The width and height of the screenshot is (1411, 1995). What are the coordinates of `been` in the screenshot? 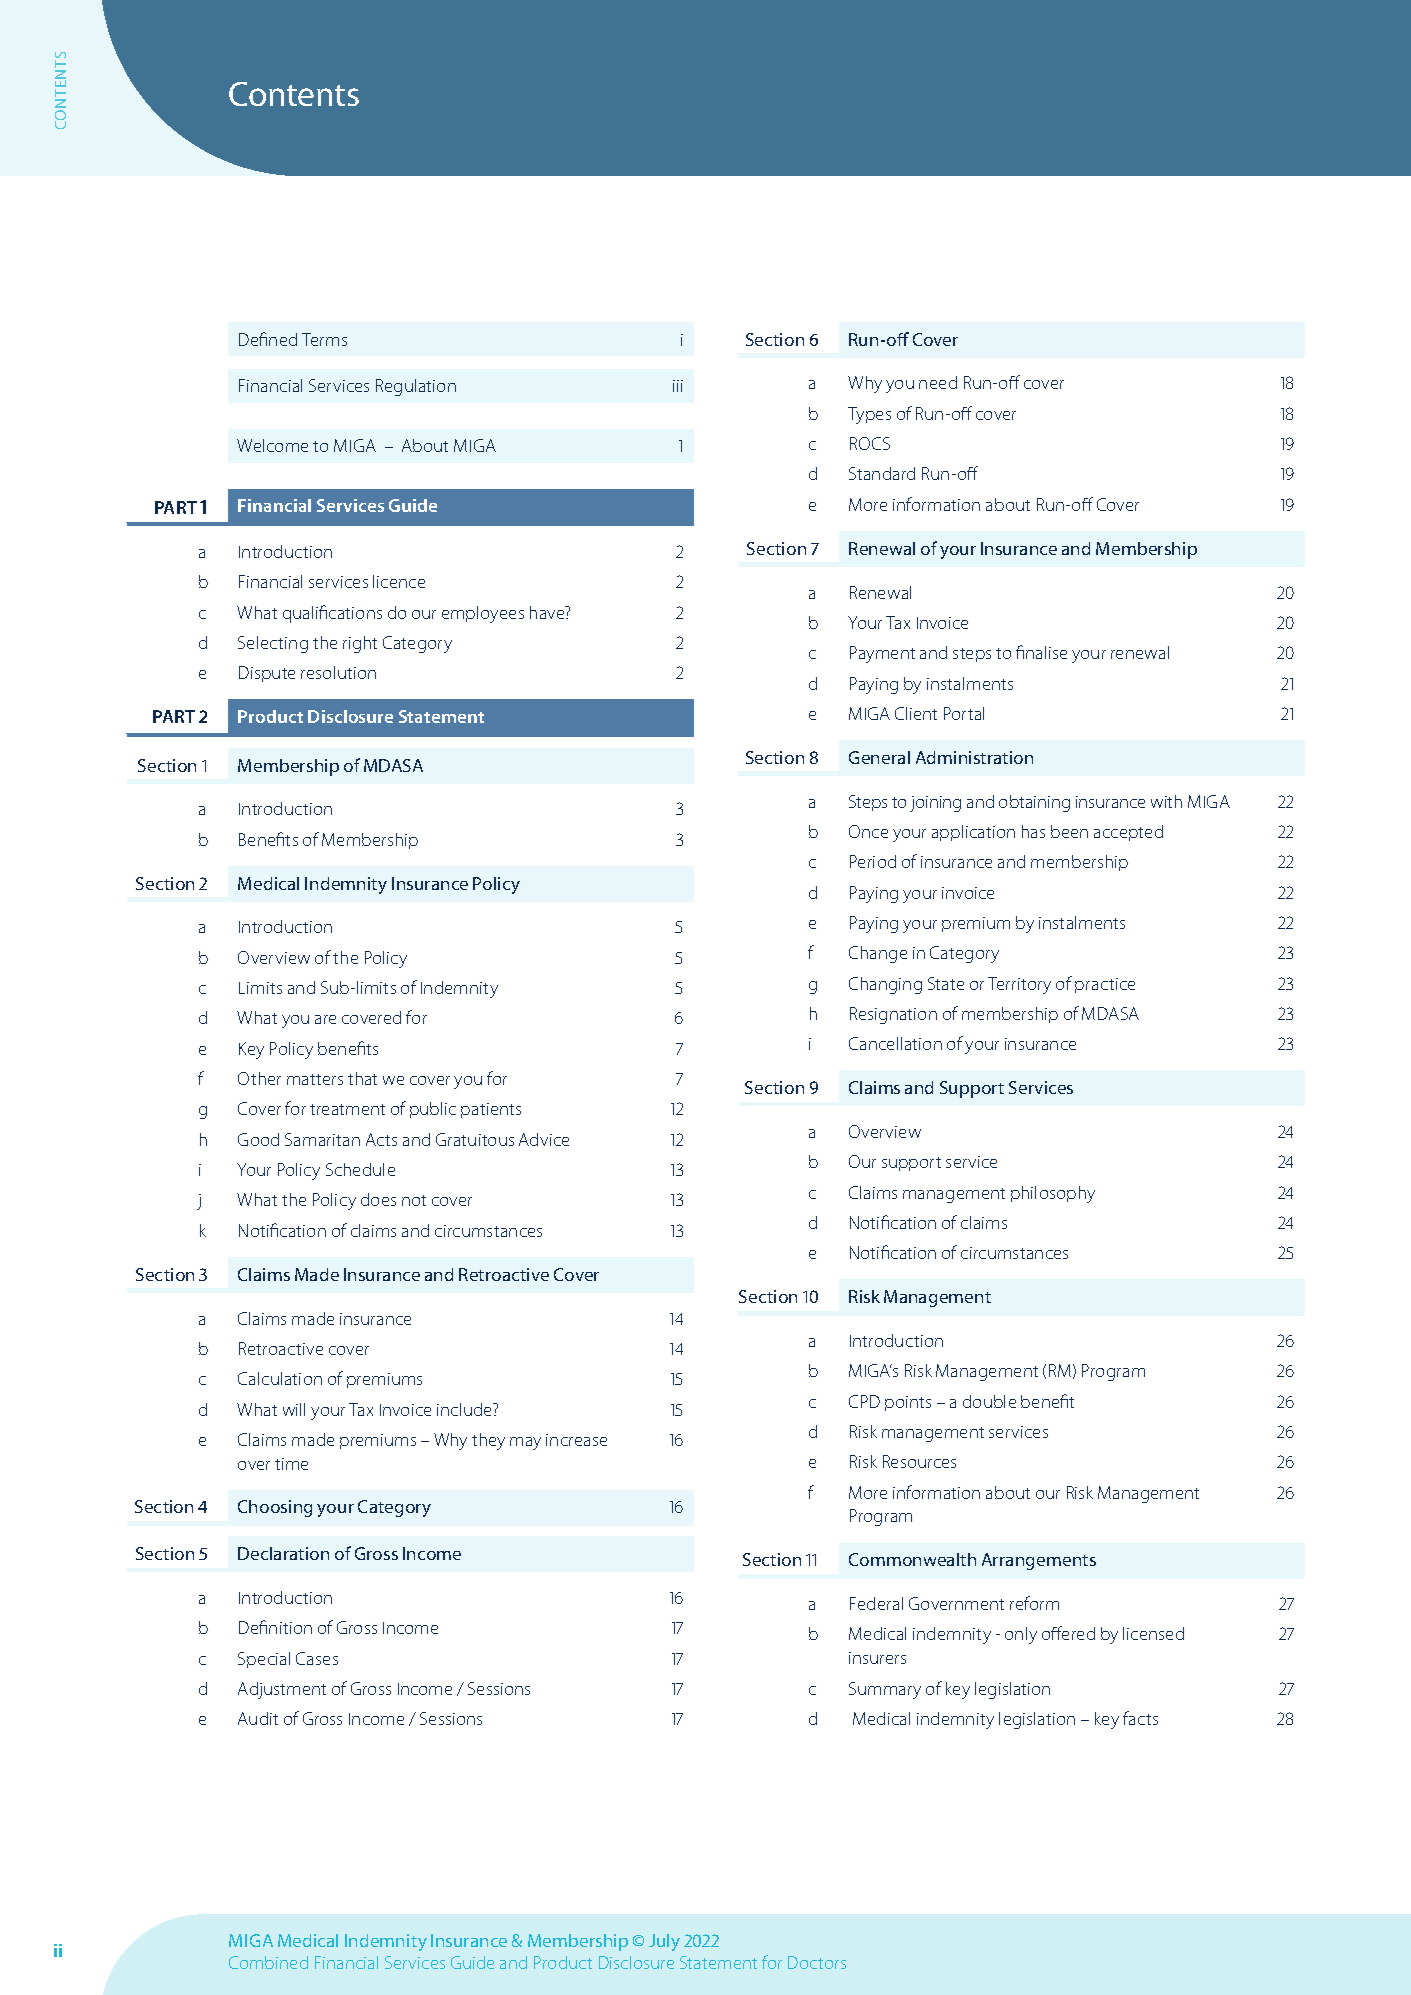 It's located at (1069, 831).
